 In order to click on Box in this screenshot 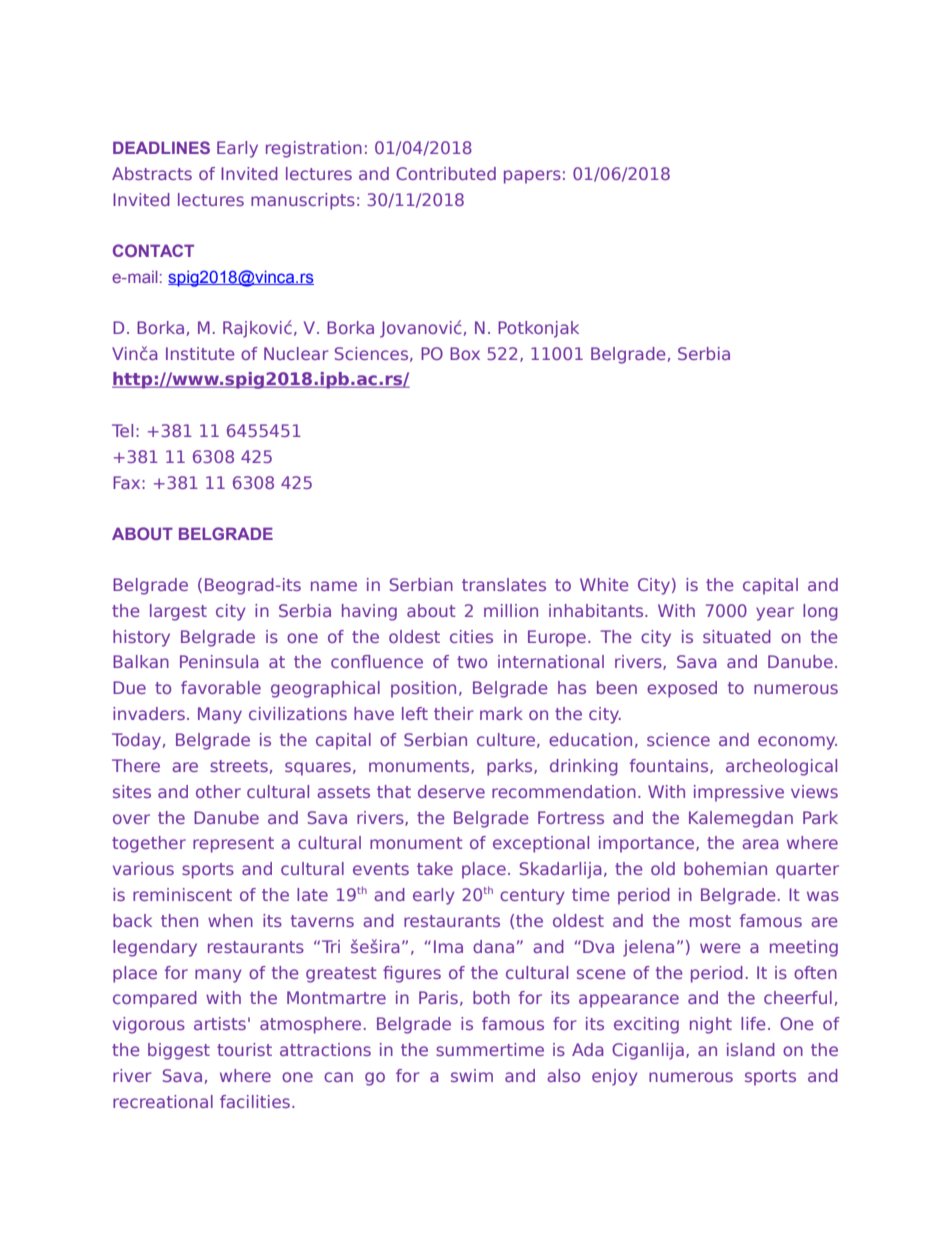, I will do `click(465, 353)`.
